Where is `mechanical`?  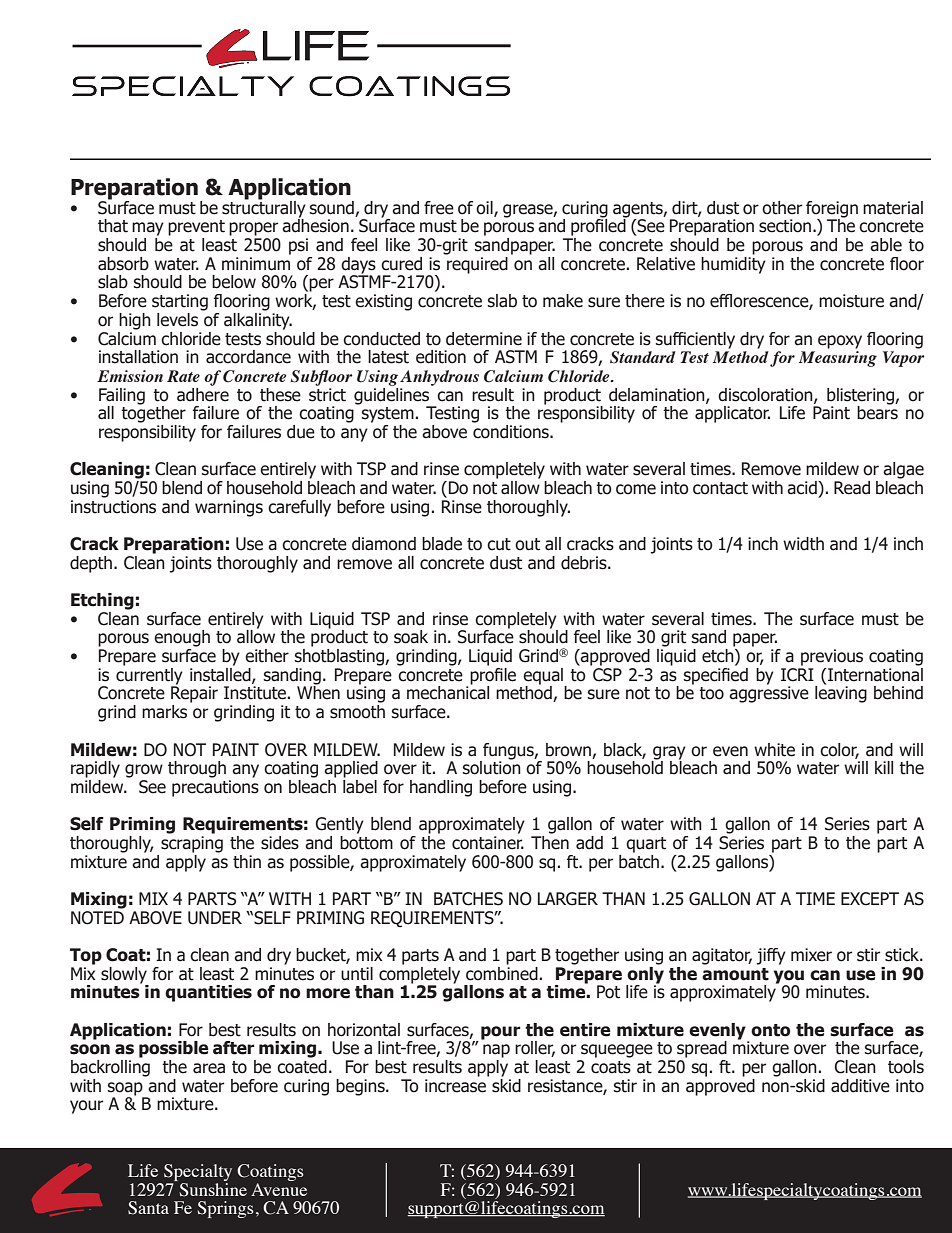
mechanical is located at coordinates (448, 692).
